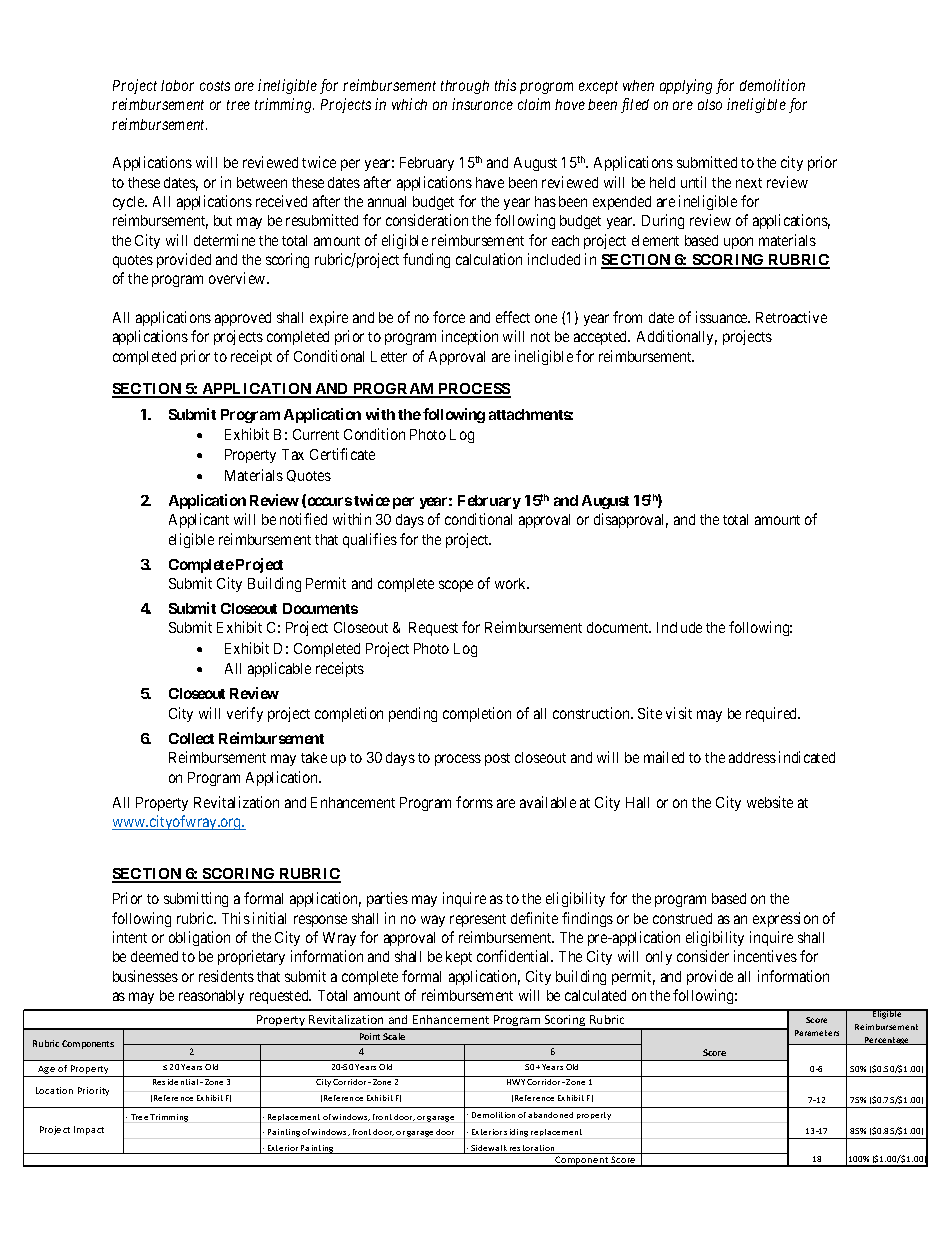  I want to click on Retroactive, so click(791, 317).
